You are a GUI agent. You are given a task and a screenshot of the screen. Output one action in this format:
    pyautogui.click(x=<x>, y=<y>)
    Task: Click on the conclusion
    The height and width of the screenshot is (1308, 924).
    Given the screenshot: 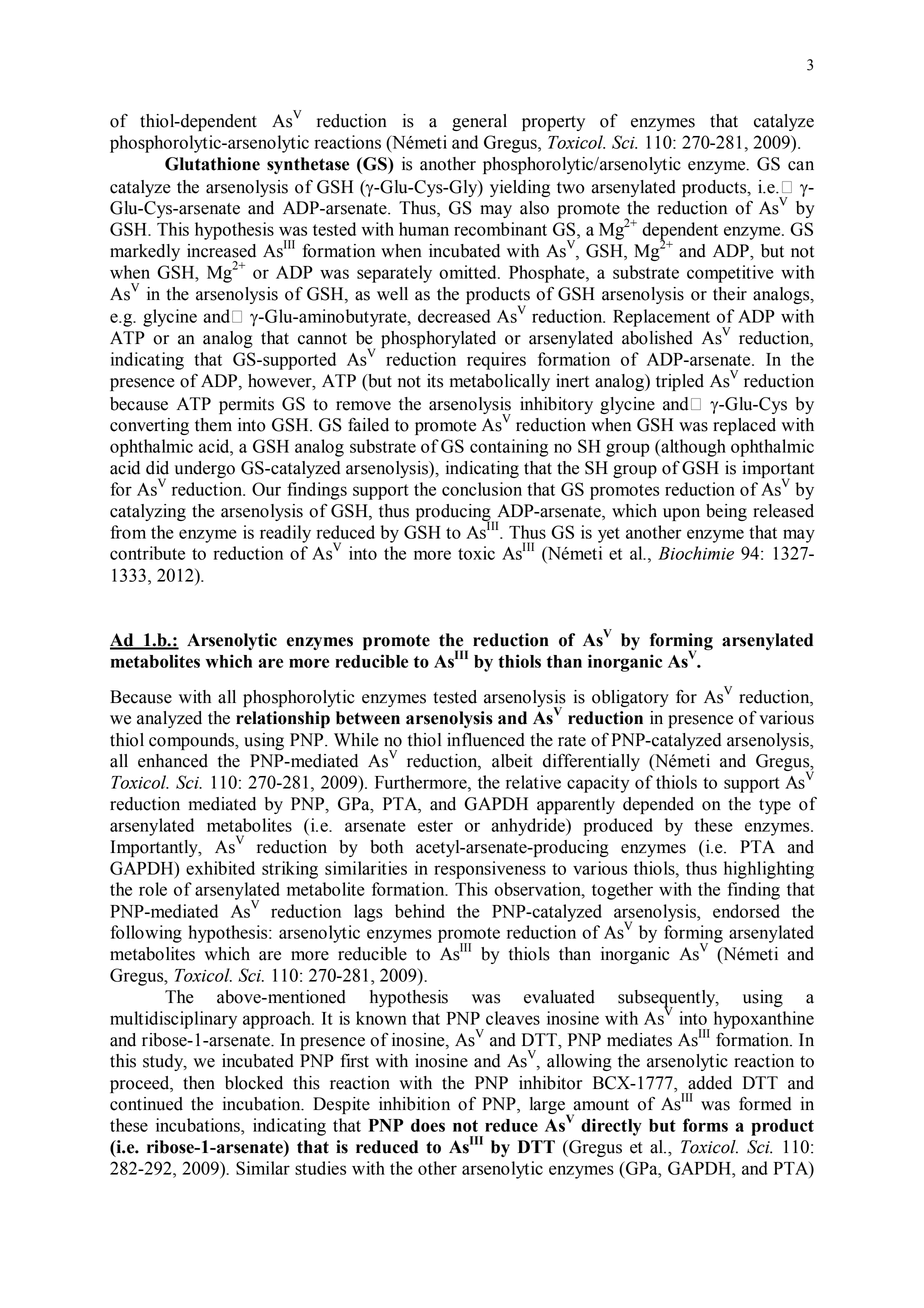 What is the action you would take?
    pyautogui.click(x=482, y=489)
